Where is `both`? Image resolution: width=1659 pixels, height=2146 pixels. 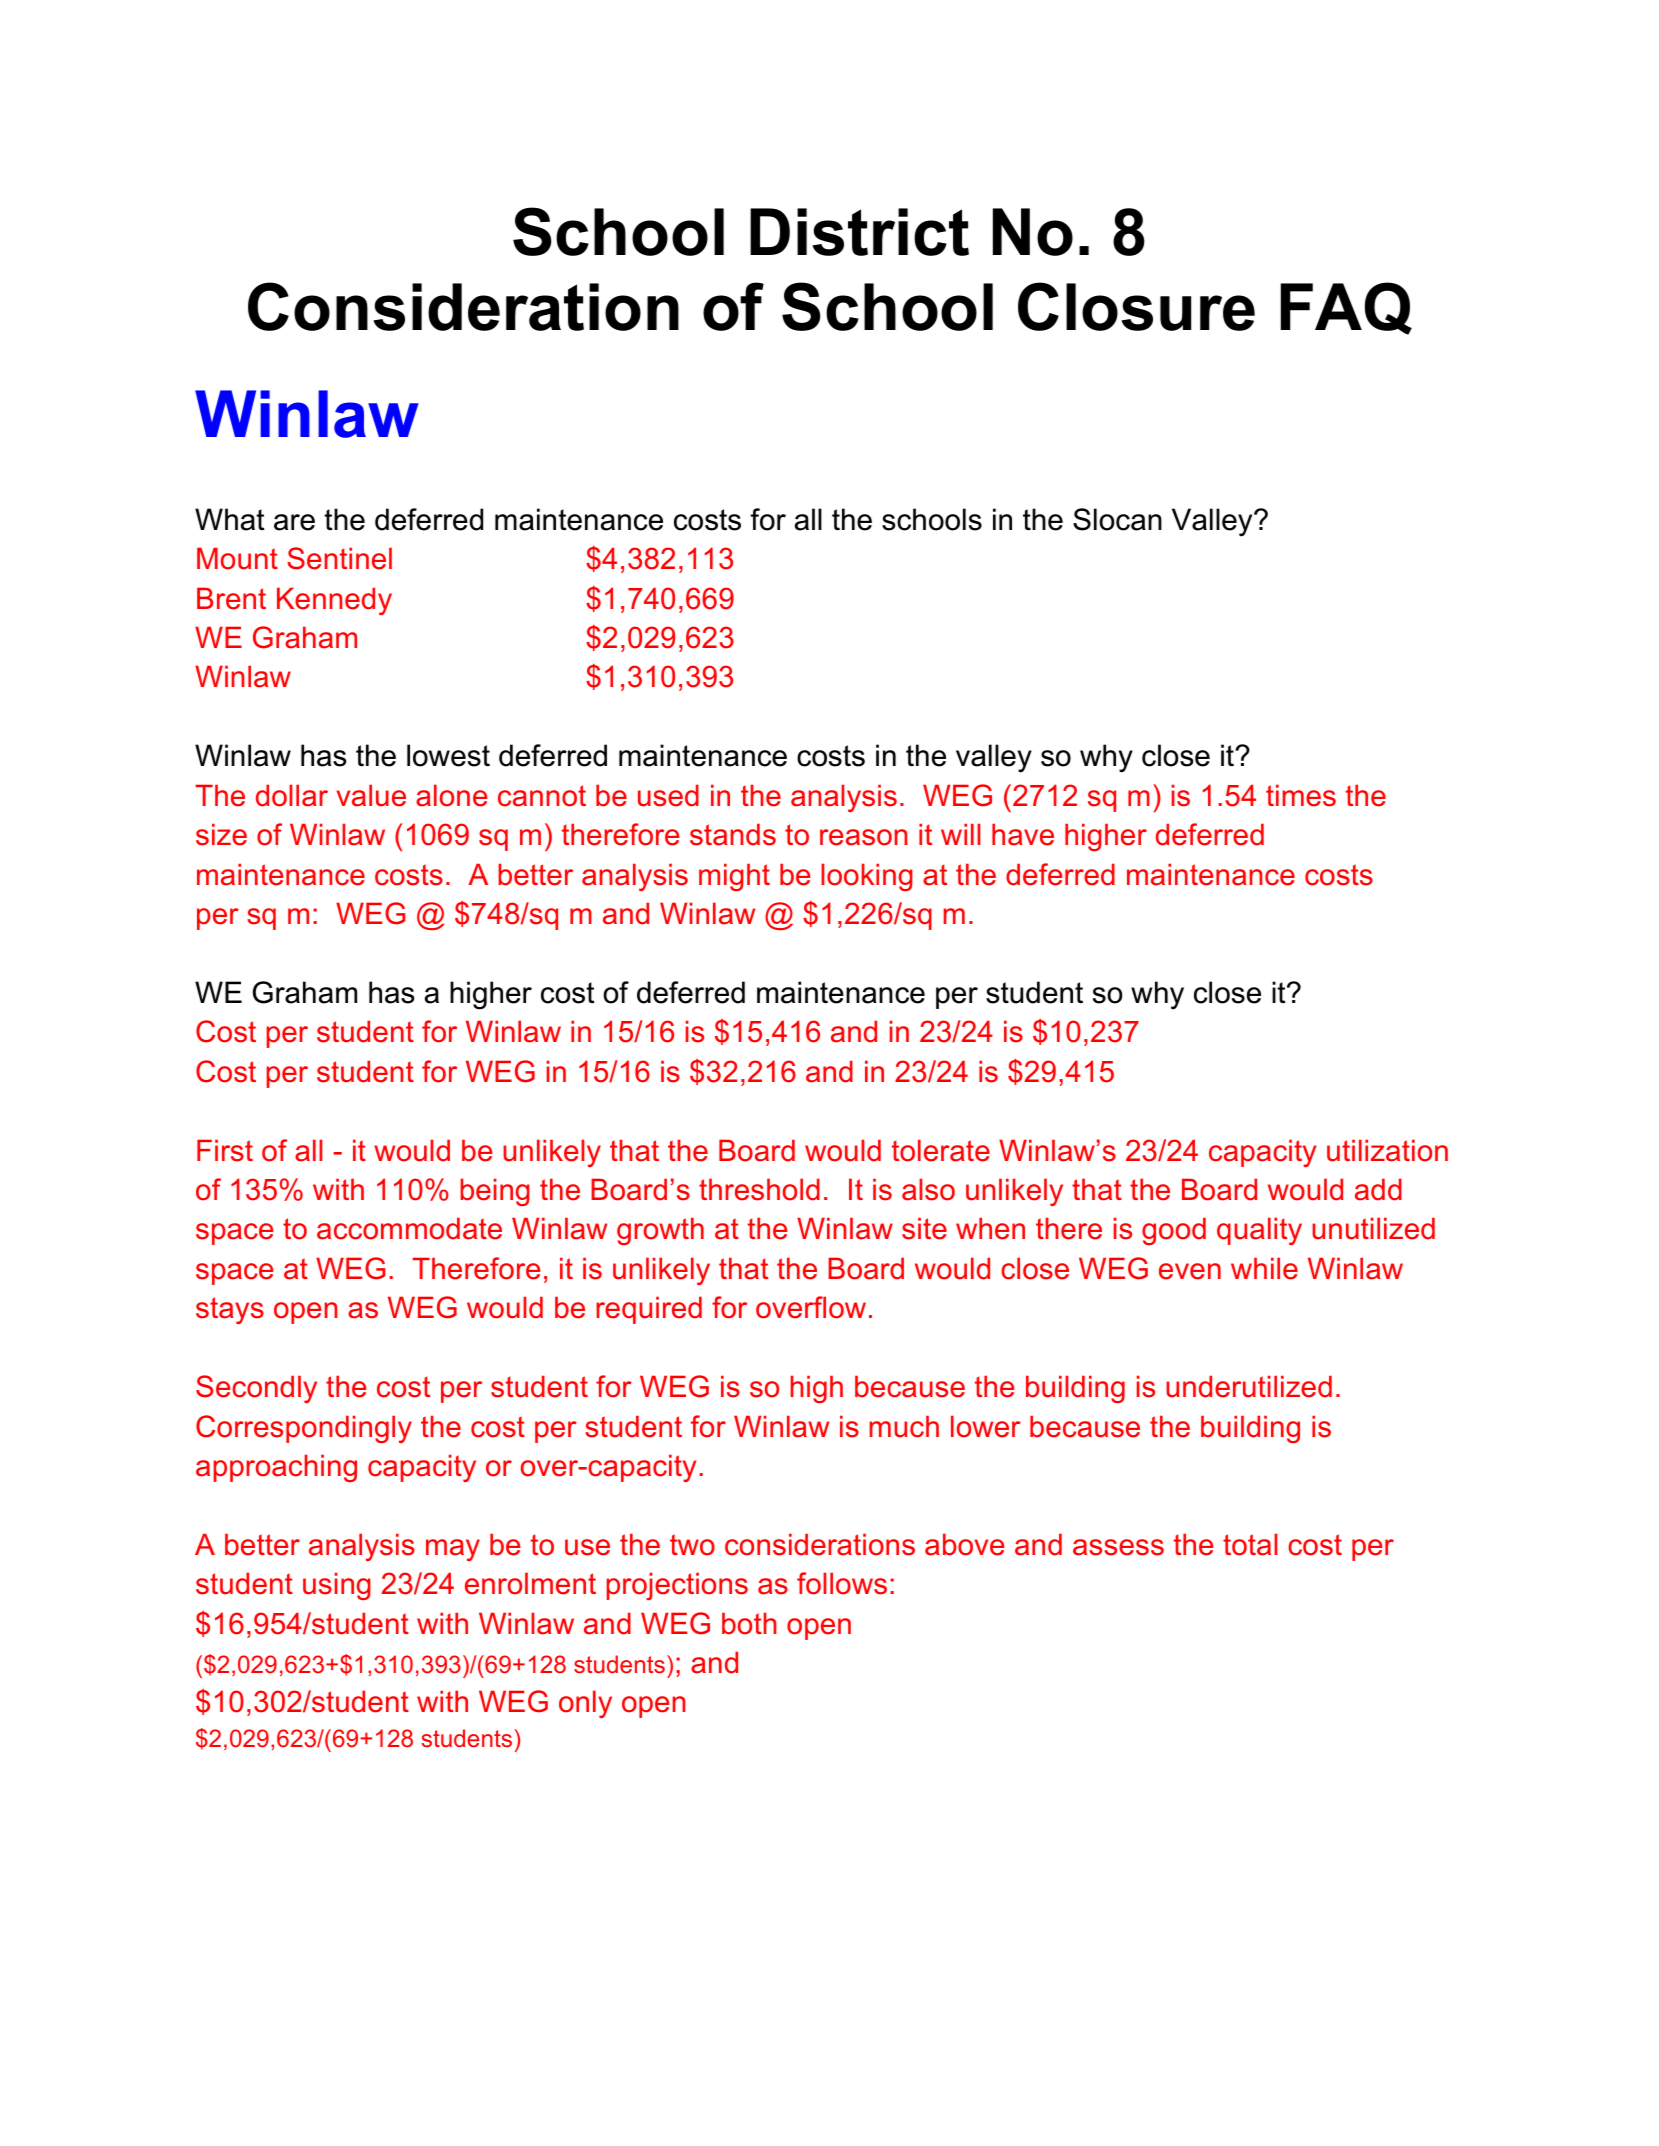 both is located at coordinates (749, 1623).
